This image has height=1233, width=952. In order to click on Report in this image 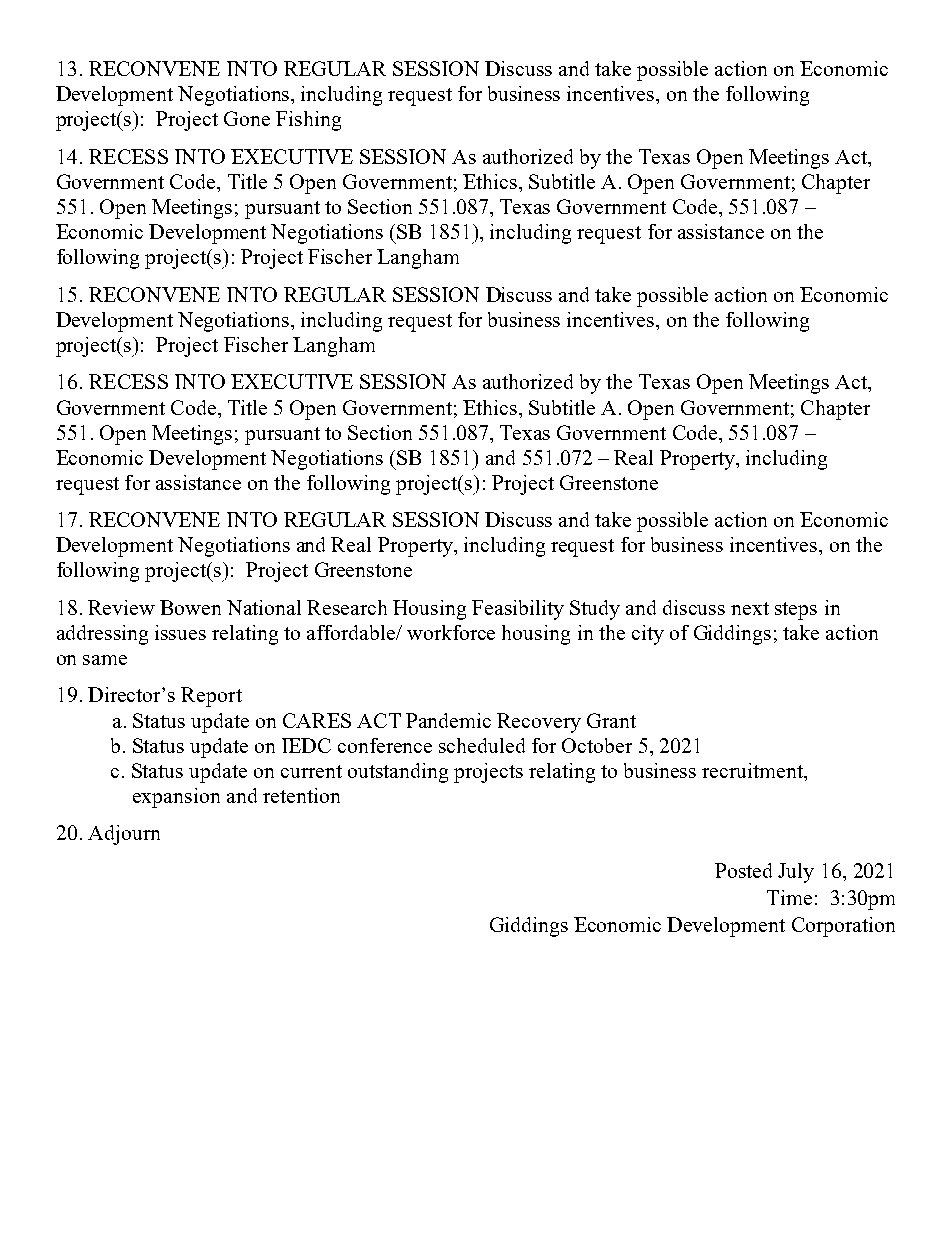, I will do `click(211, 697)`.
